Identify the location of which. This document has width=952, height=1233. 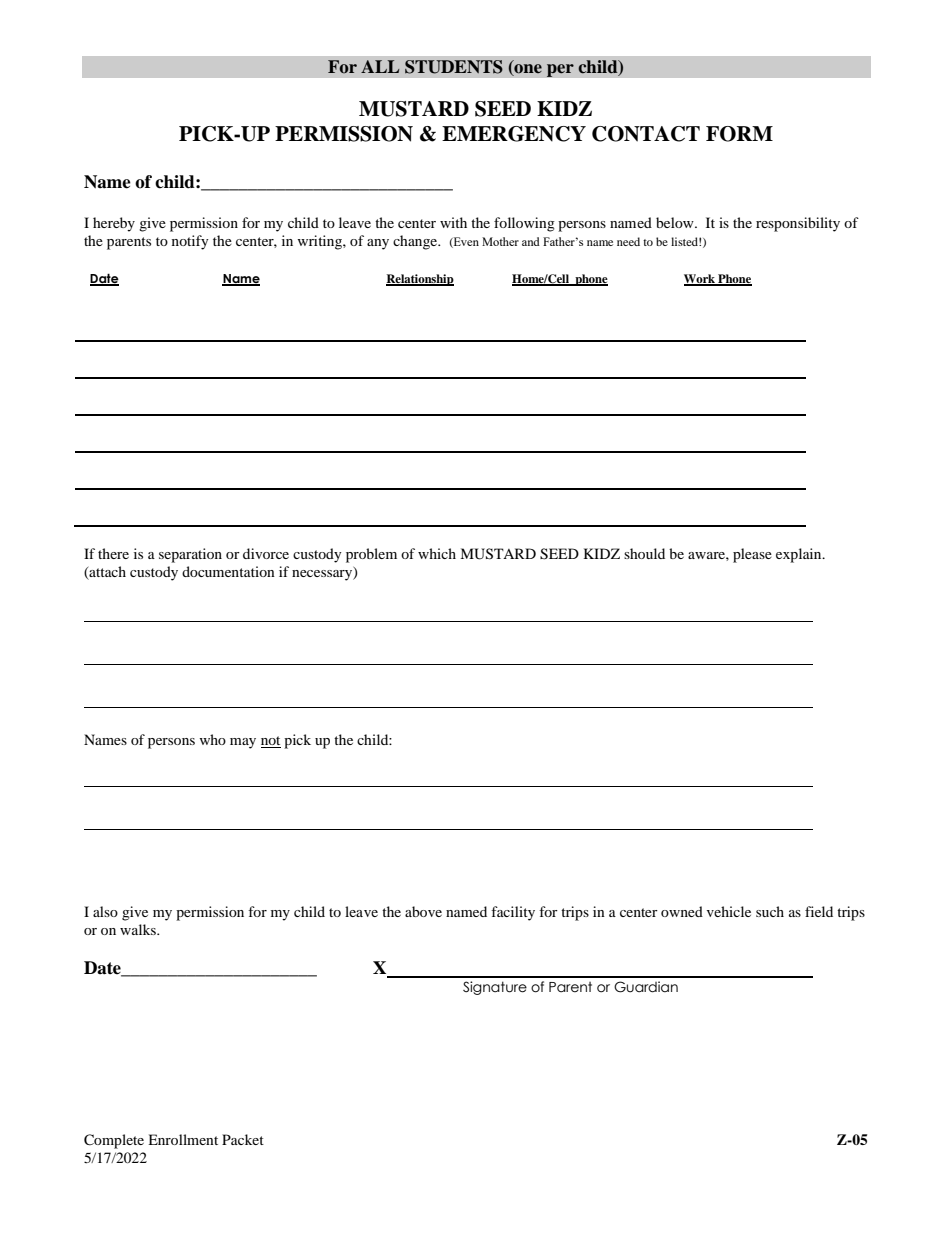
(437, 553).
